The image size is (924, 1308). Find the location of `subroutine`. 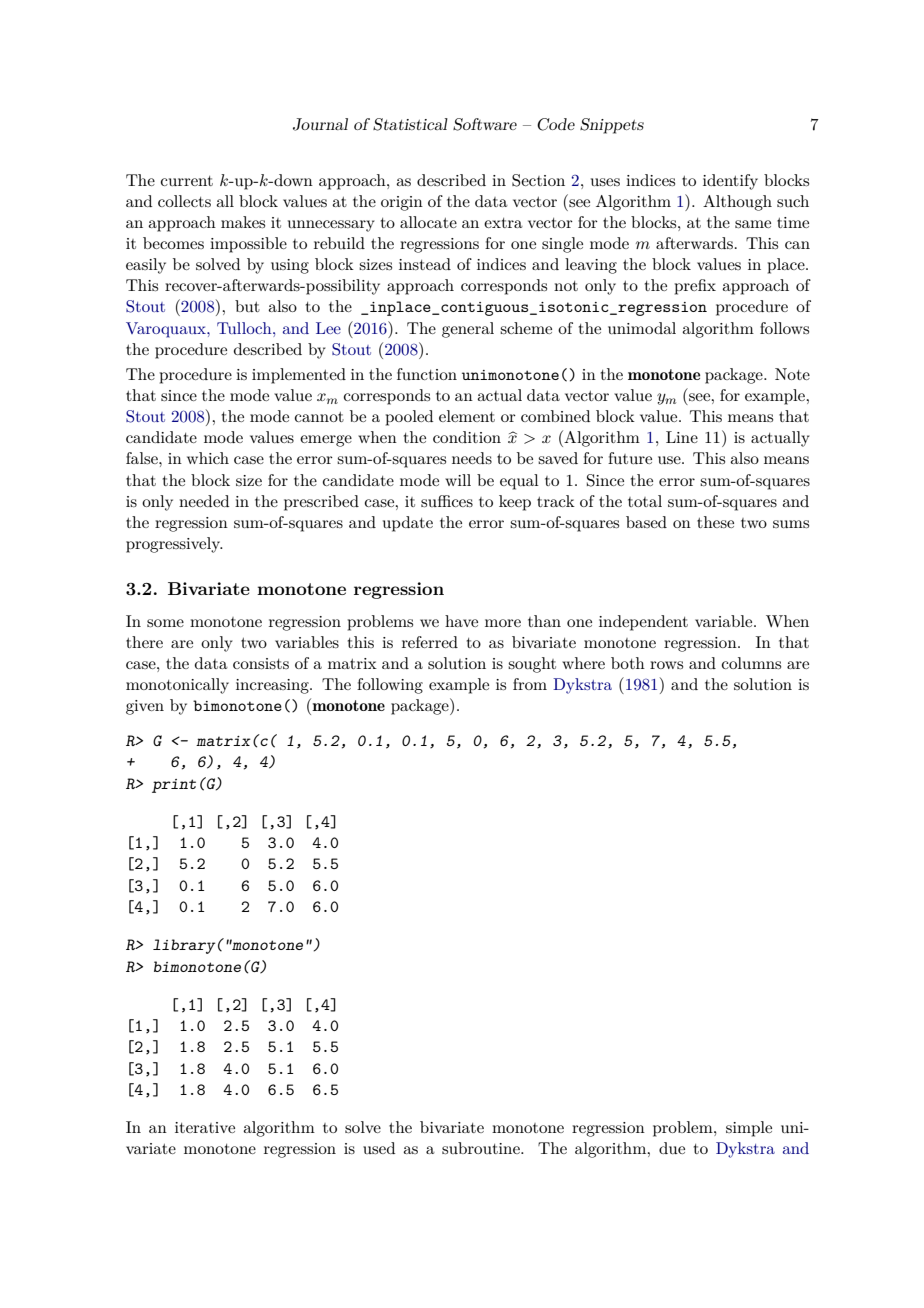

subroutine is located at coordinates (482, 1148).
